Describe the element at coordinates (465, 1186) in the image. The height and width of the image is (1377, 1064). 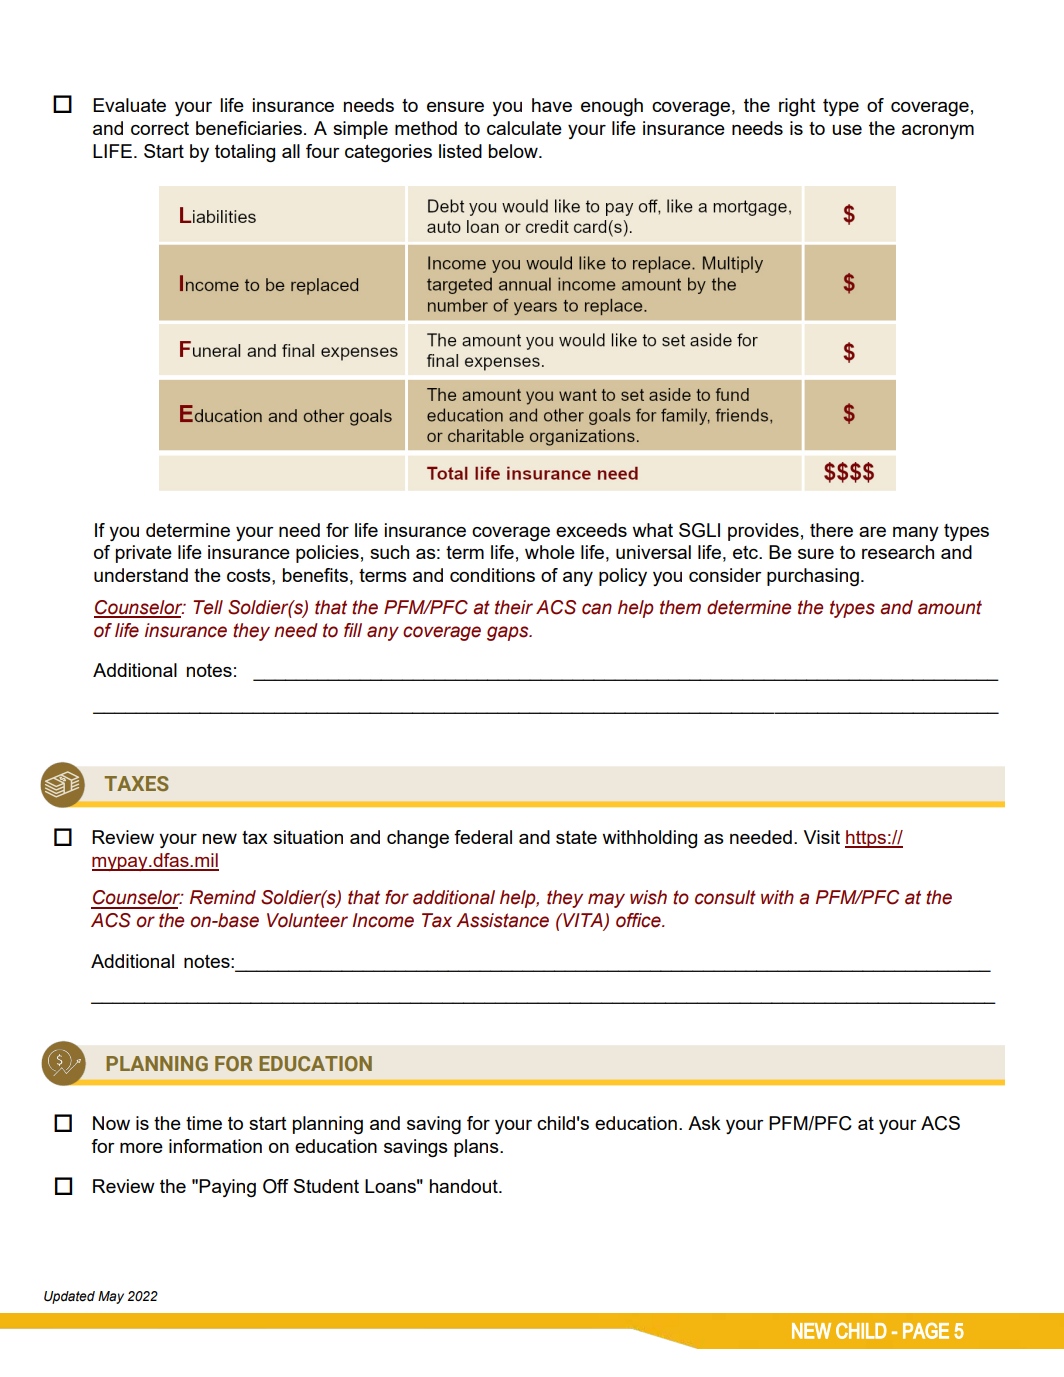
I see `handout` at that location.
